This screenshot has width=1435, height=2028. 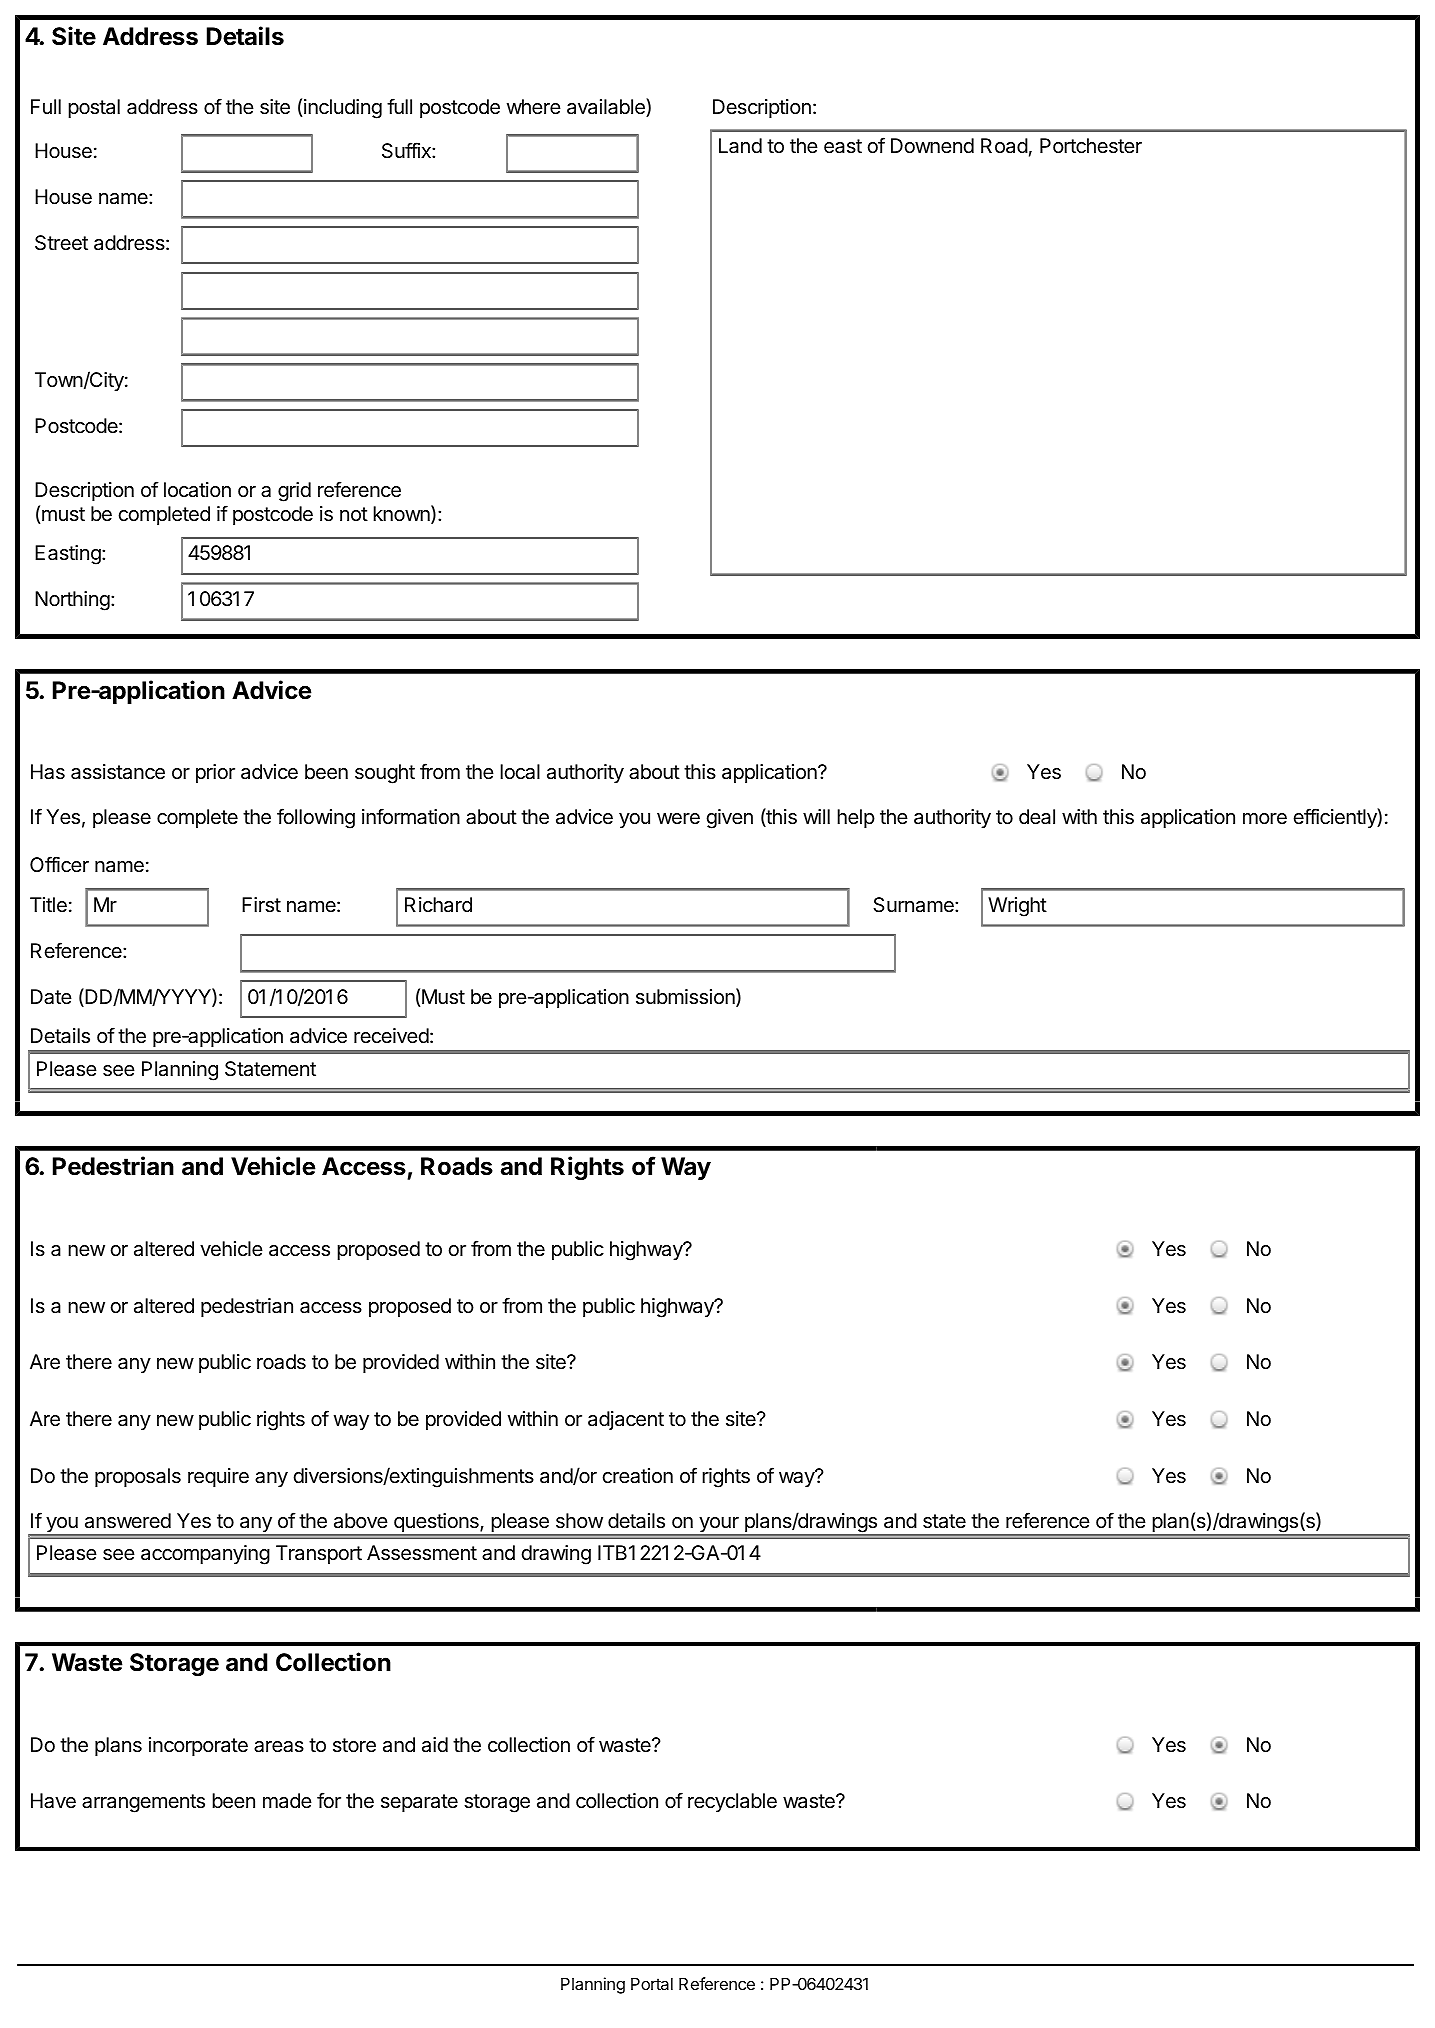 What do you see at coordinates (218, 1477) in the screenshot?
I see `require` at bounding box center [218, 1477].
